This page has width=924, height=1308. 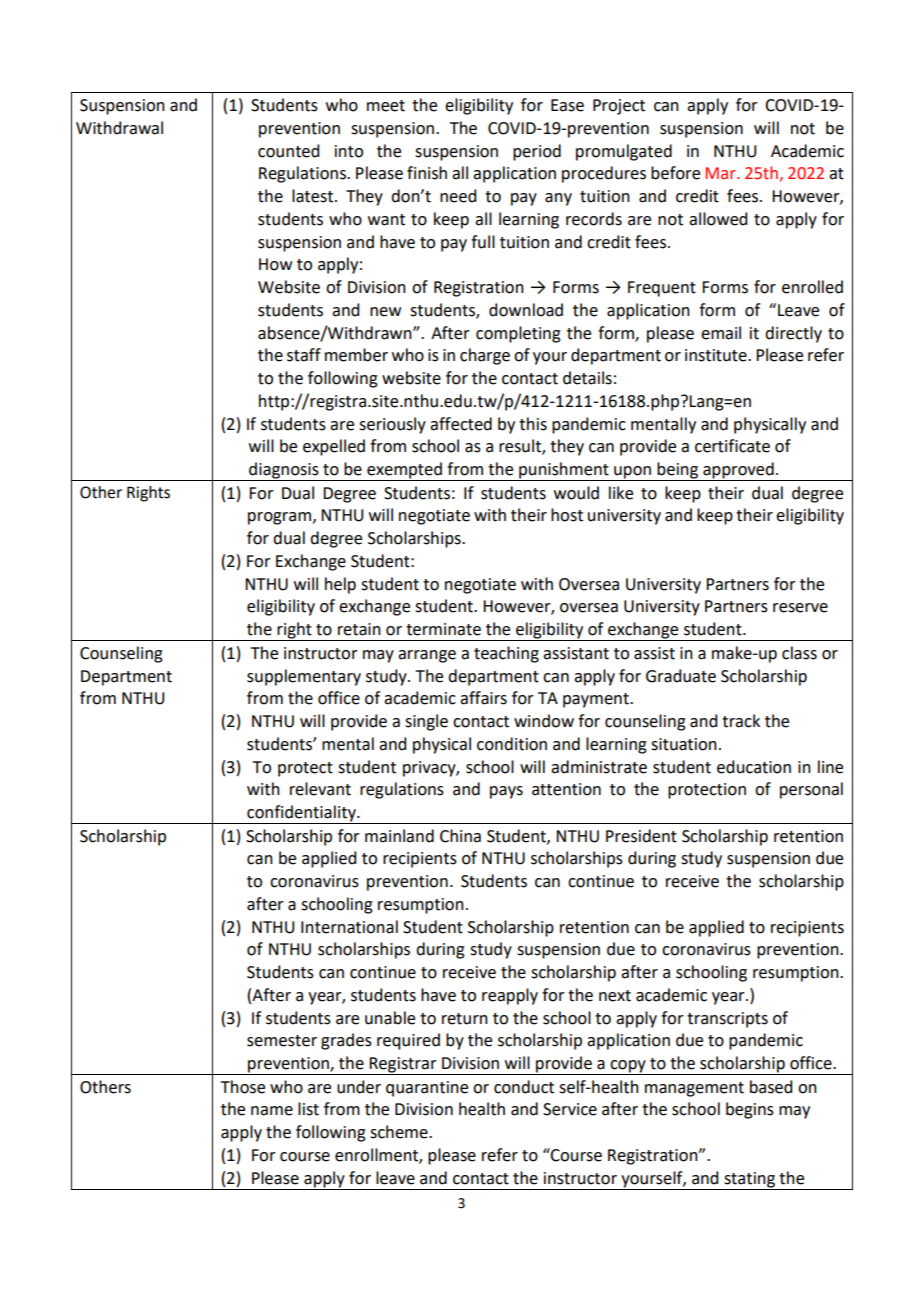 What do you see at coordinates (304, 677) in the page?
I see `supplementary` at bounding box center [304, 677].
